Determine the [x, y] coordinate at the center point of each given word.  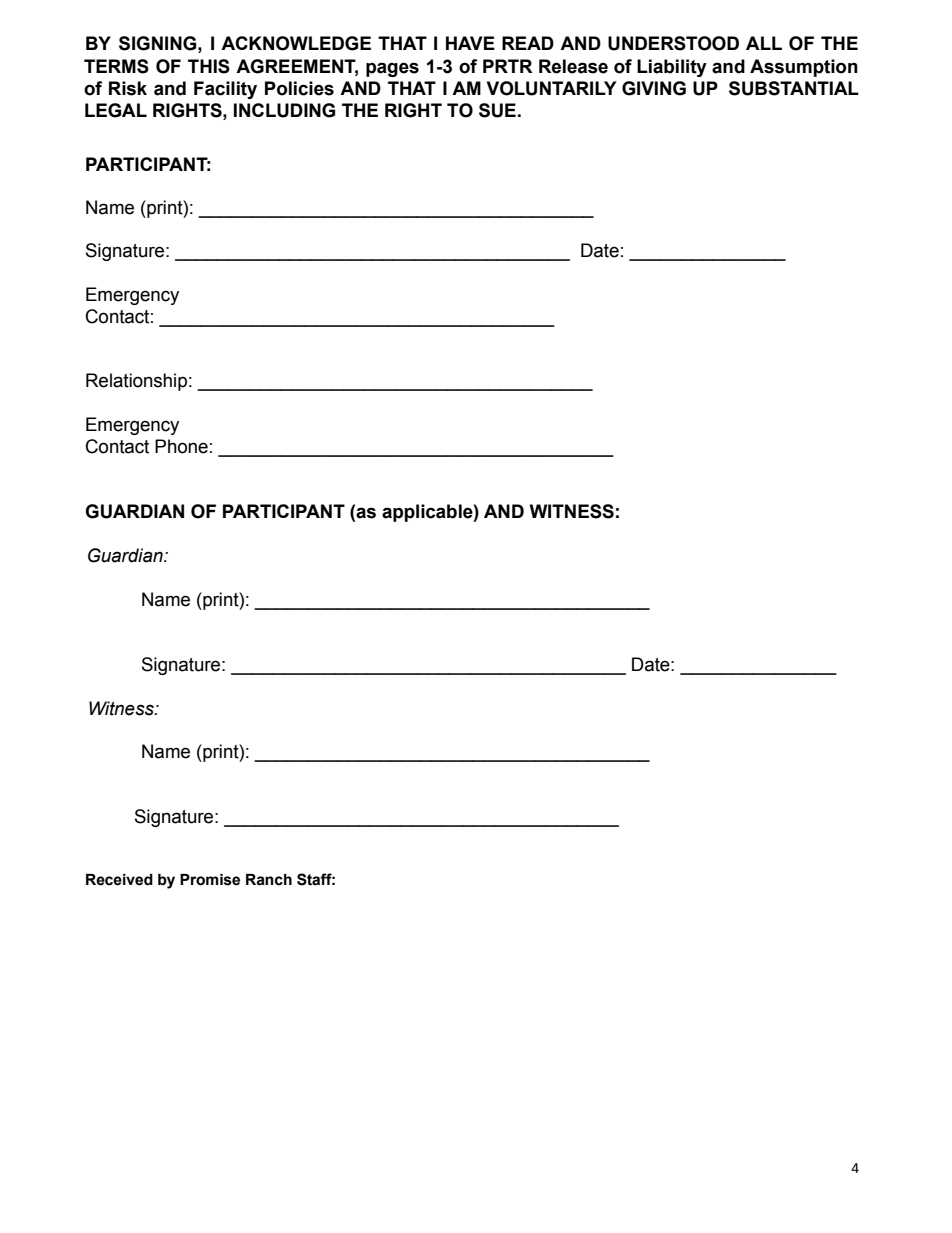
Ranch [269, 880]
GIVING [654, 88]
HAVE [470, 43]
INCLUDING [284, 110]
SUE [497, 110]
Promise [210, 880]
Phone [181, 446]
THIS [209, 66]
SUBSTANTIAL [794, 88]
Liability [672, 68]
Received [119, 880]
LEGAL [116, 110]
